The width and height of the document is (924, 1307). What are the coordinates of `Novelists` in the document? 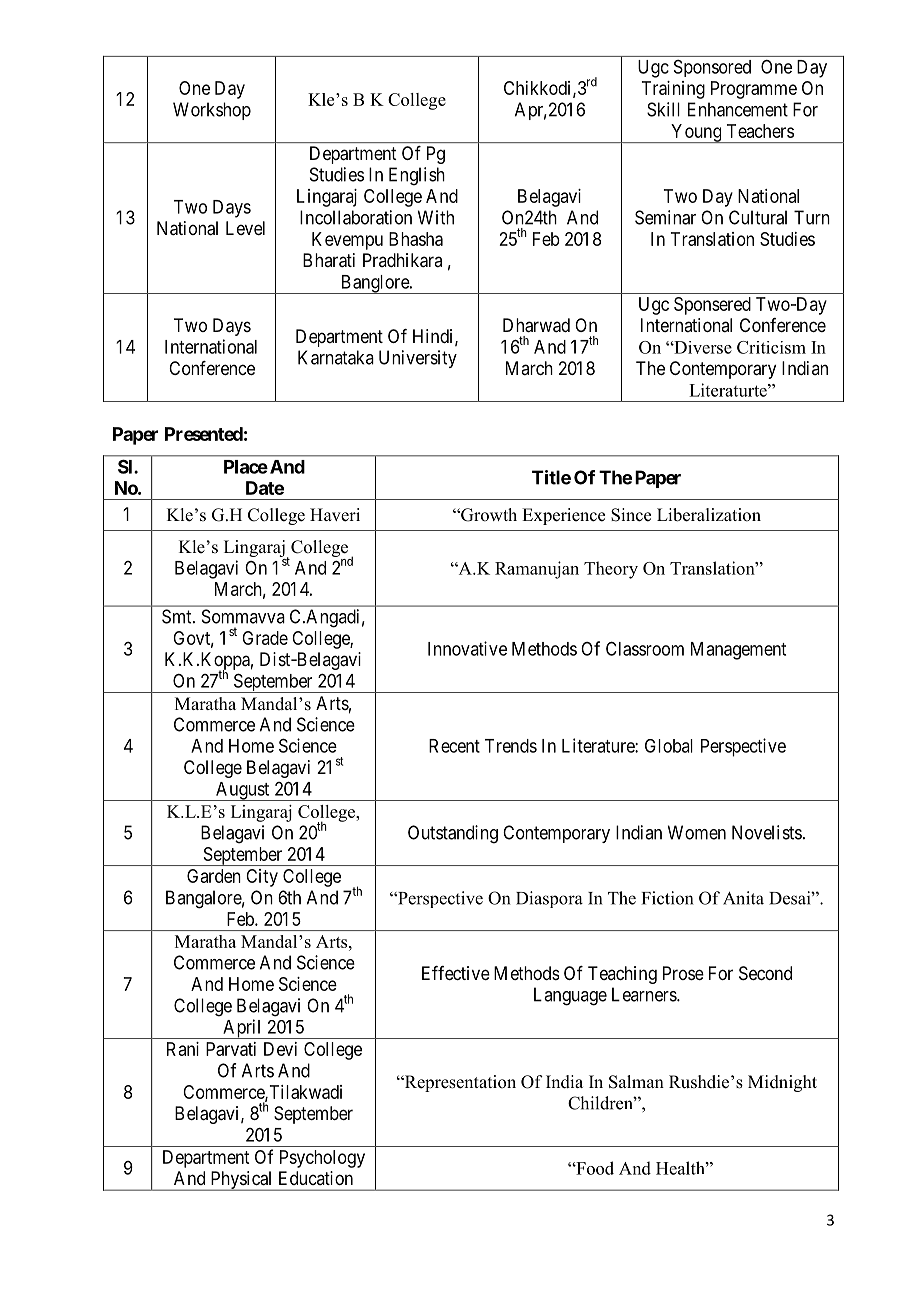 It's located at (767, 832).
